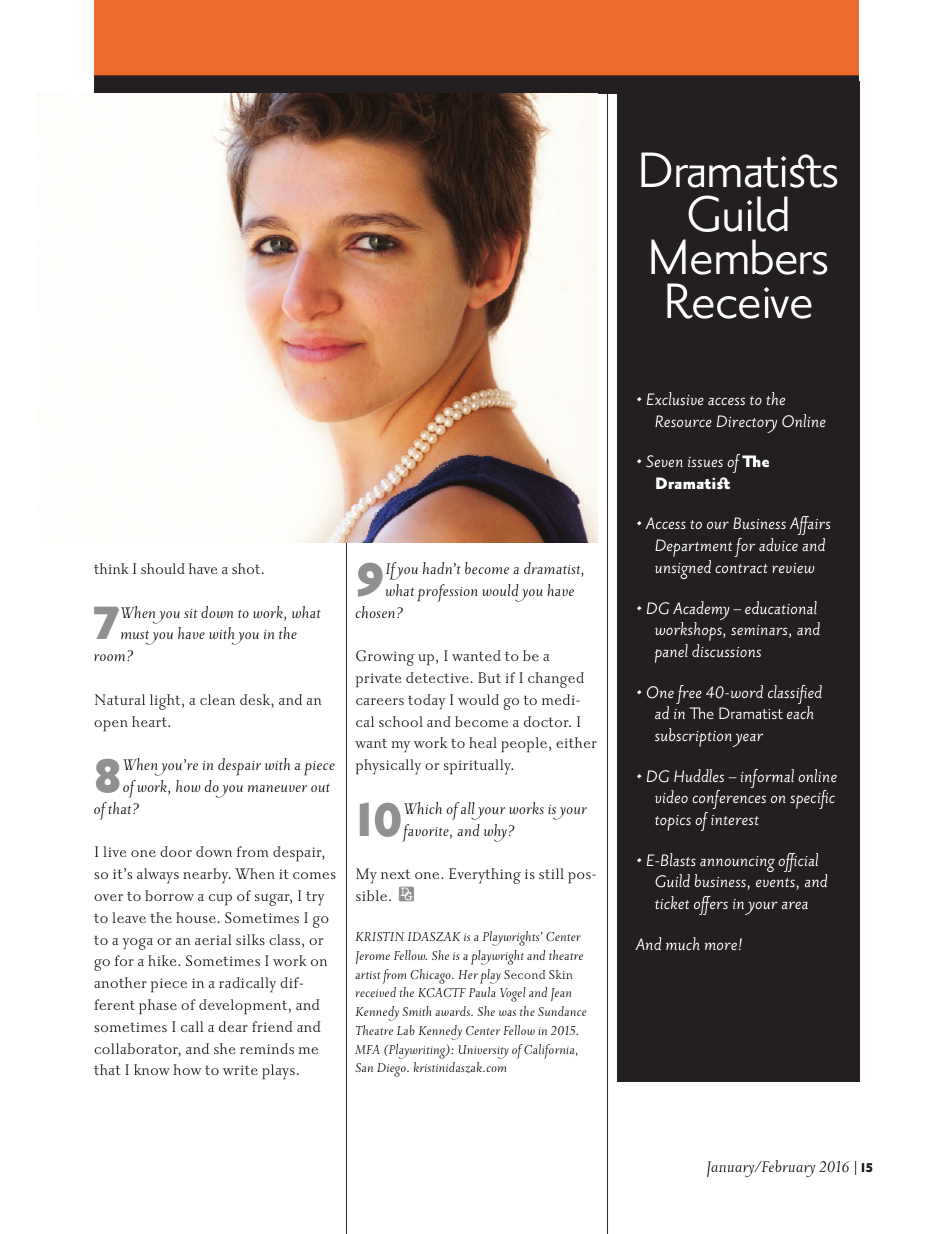 The width and height of the screenshot is (952, 1234). What do you see at coordinates (729, 799) in the screenshot?
I see `conferences` at bounding box center [729, 799].
